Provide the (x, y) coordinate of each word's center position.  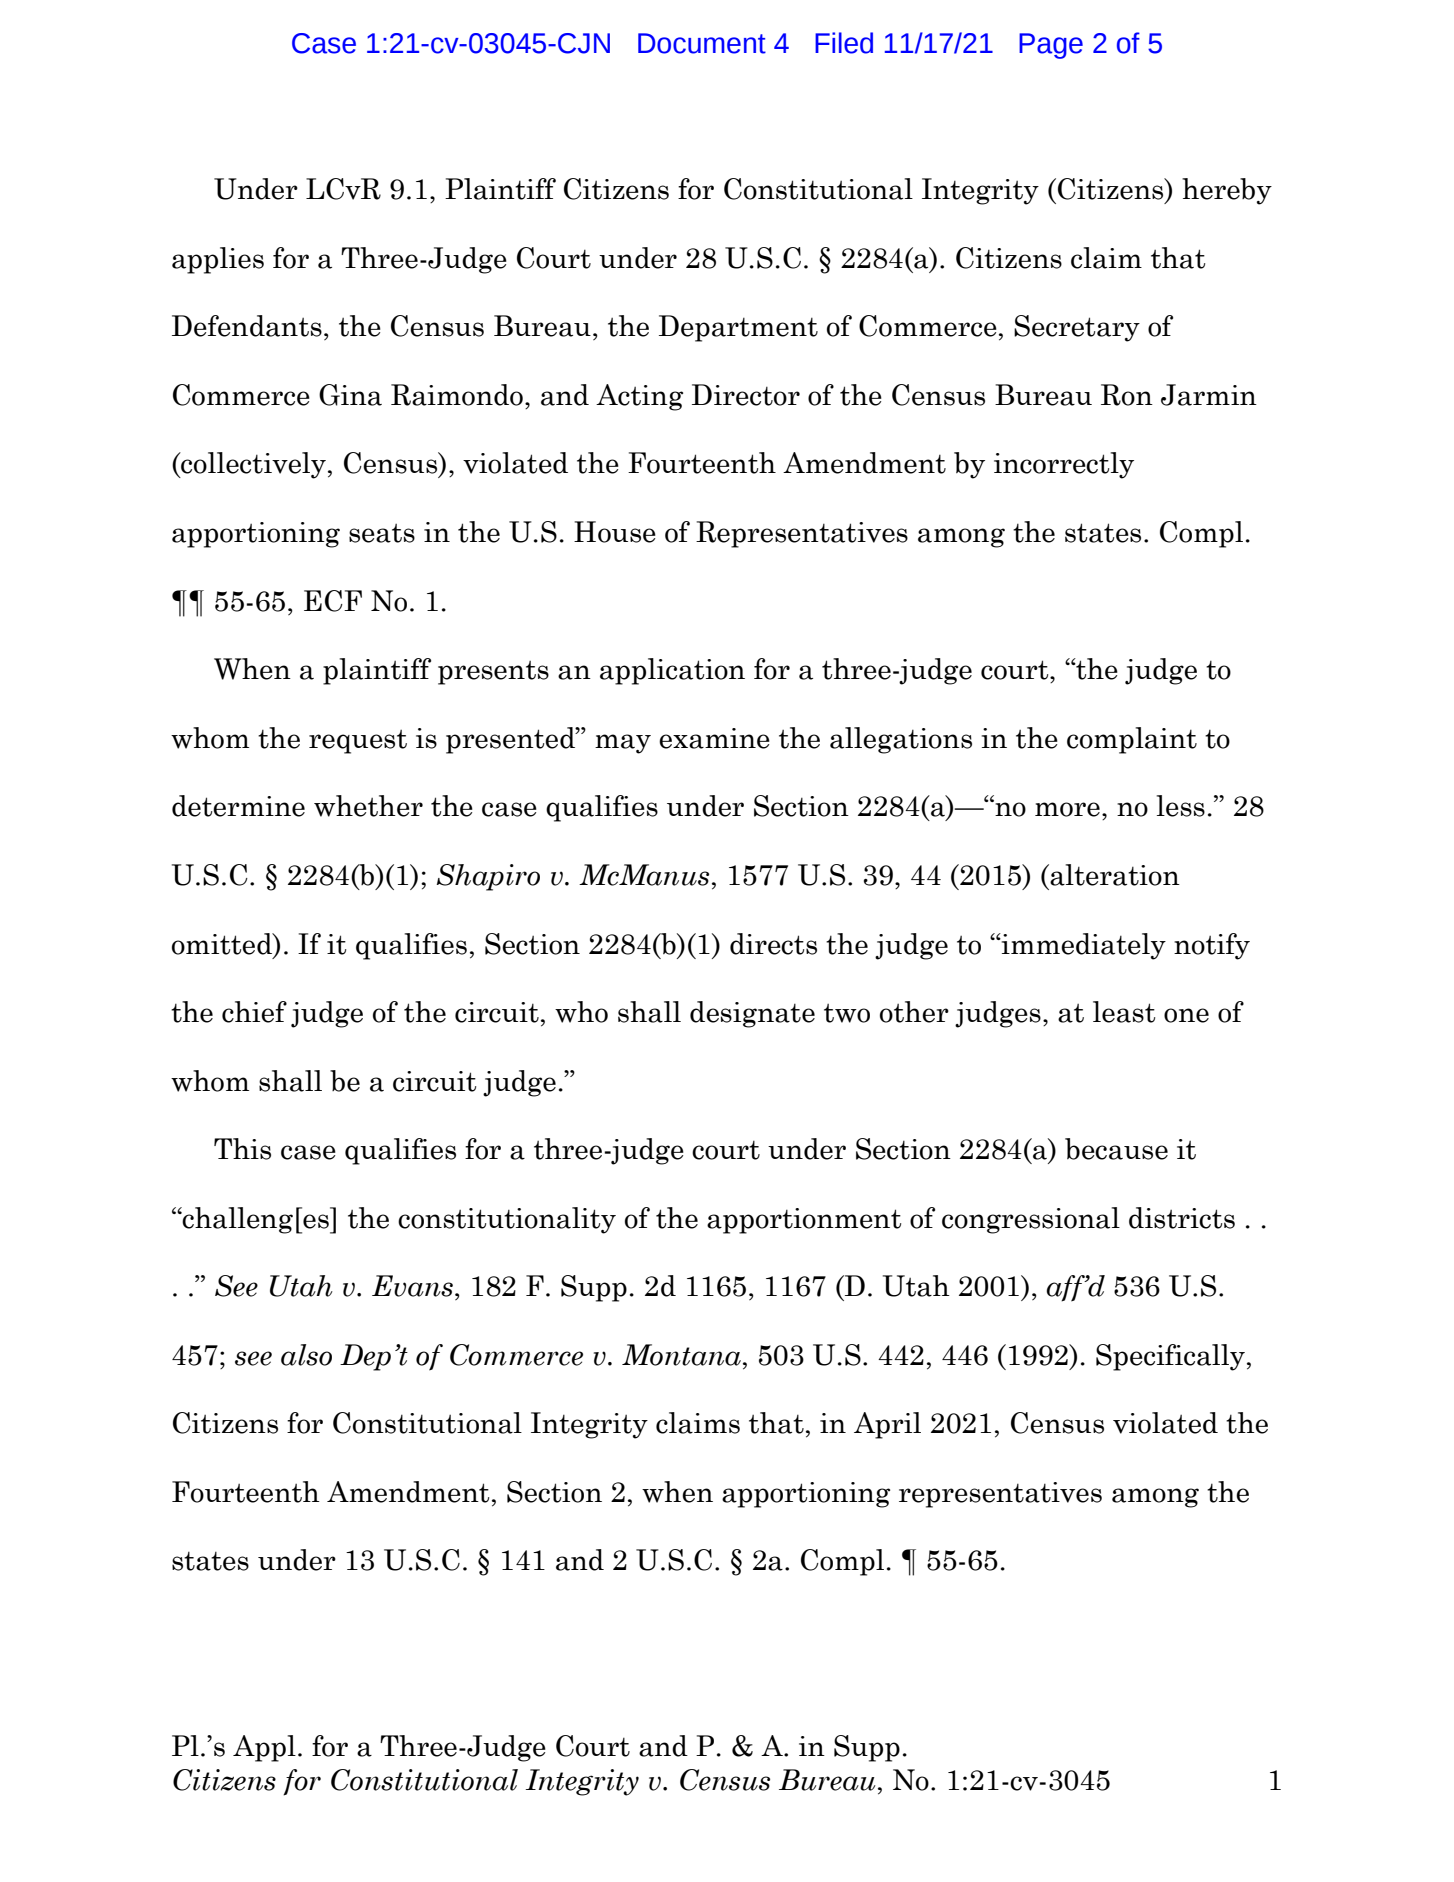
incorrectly (1064, 465)
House (615, 532)
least (1124, 1012)
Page (1051, 46)
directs (773, 944)
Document (702, 43)
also (306, 1355)
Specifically (1170, 1357)
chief (254, 1012)
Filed (844, 43)
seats (382, 533)
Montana (681, 1355)
